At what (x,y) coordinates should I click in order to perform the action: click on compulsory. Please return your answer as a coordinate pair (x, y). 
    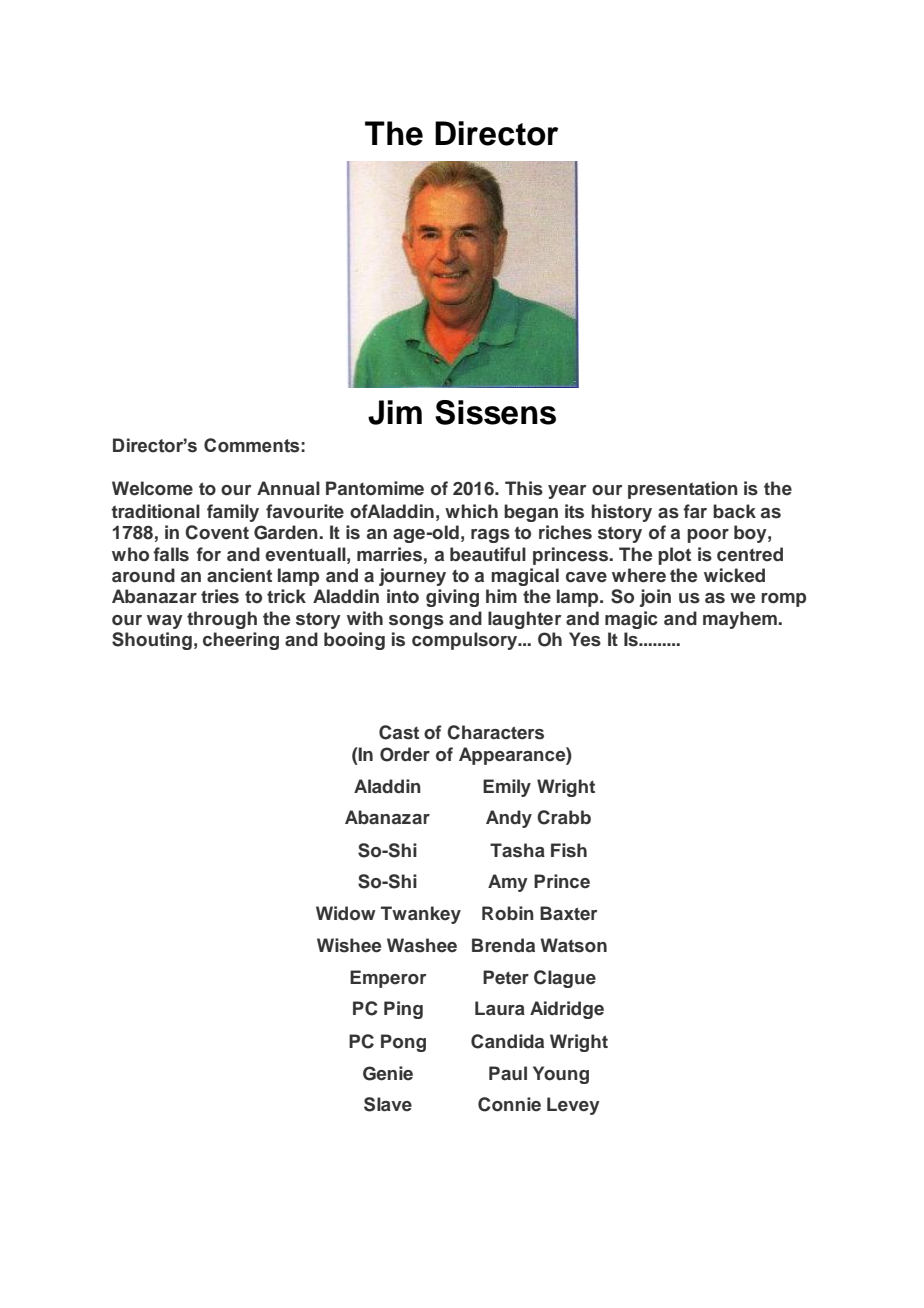
    Looking at the image, I should click on (466, 641).
